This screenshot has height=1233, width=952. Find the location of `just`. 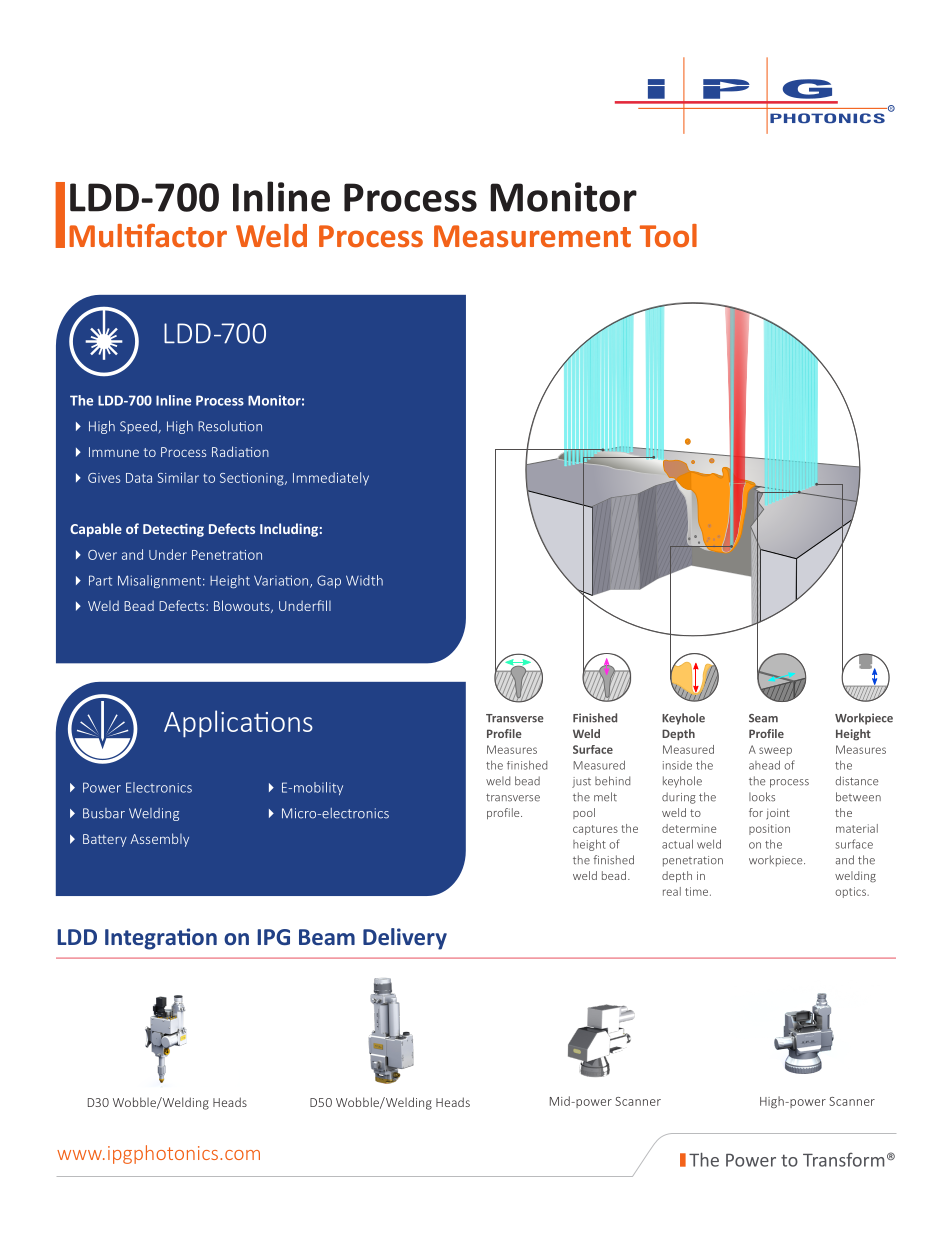

just is located at coordinates (581, 782).
